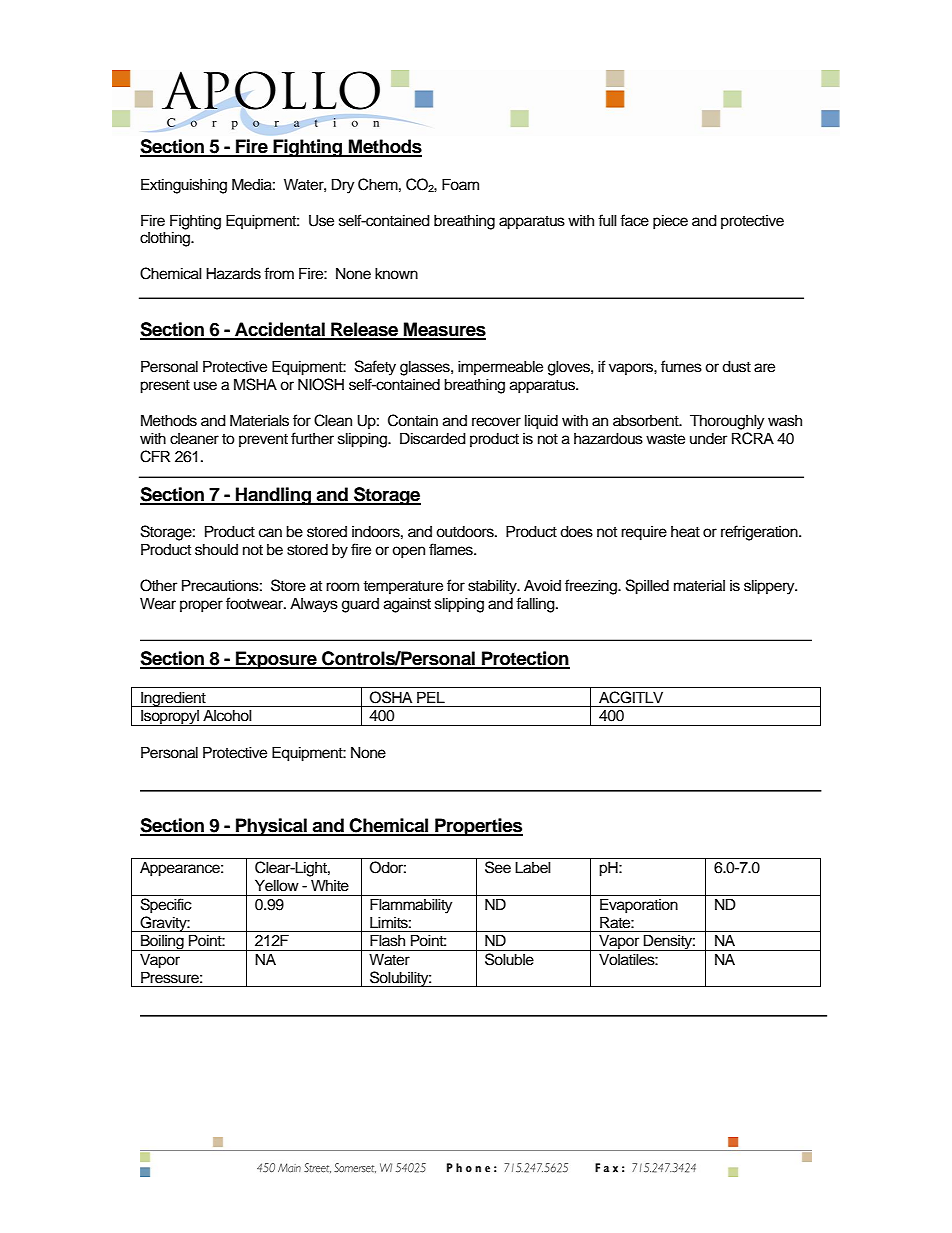 The height and width of the screenshot is (1233, 952). I want to click on Label, so click(533, 867).
